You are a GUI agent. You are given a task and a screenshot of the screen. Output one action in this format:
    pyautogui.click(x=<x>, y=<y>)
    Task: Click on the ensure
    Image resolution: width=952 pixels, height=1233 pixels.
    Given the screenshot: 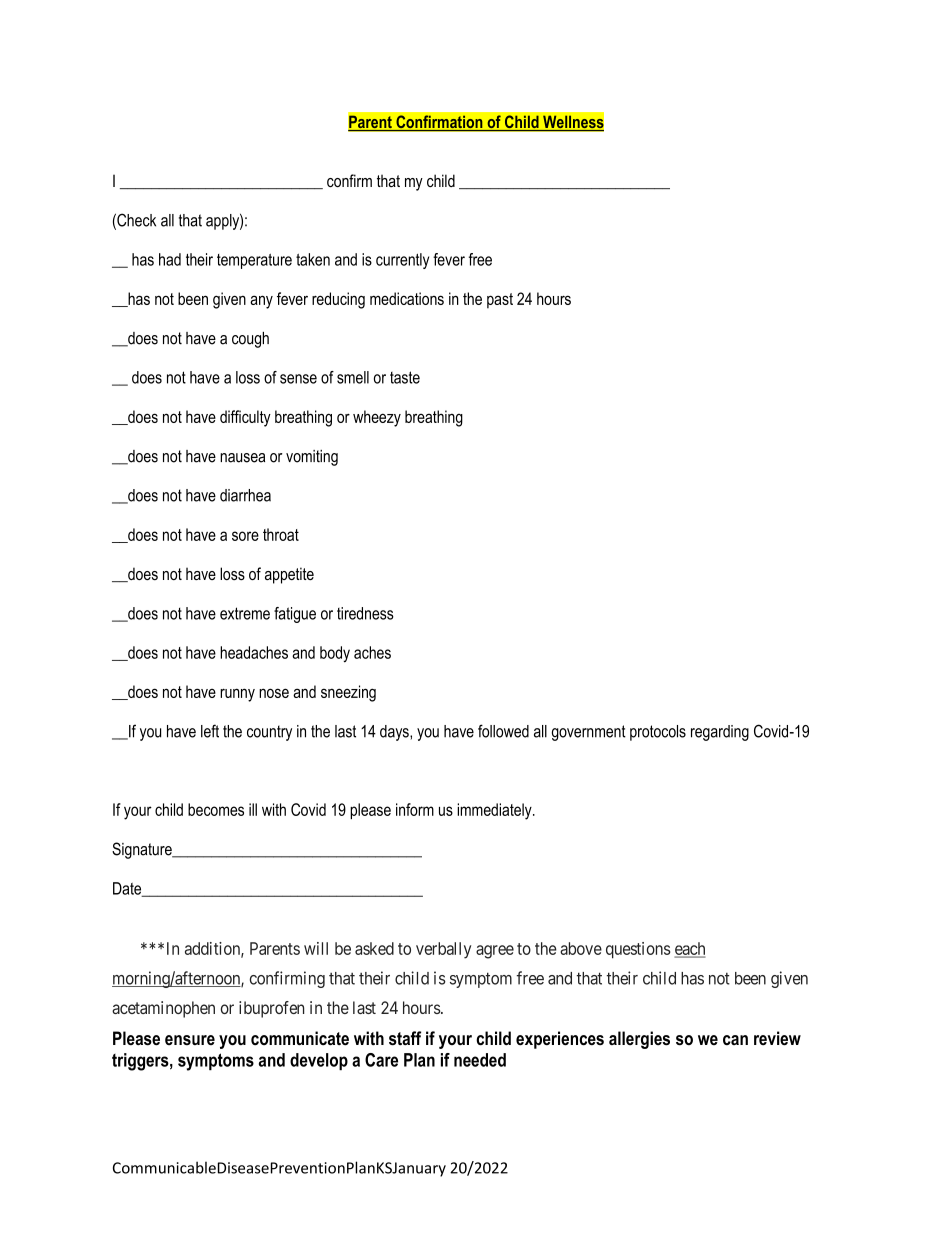 What is the action you would take?
    pyautogui.click(x=190, y=1040)
